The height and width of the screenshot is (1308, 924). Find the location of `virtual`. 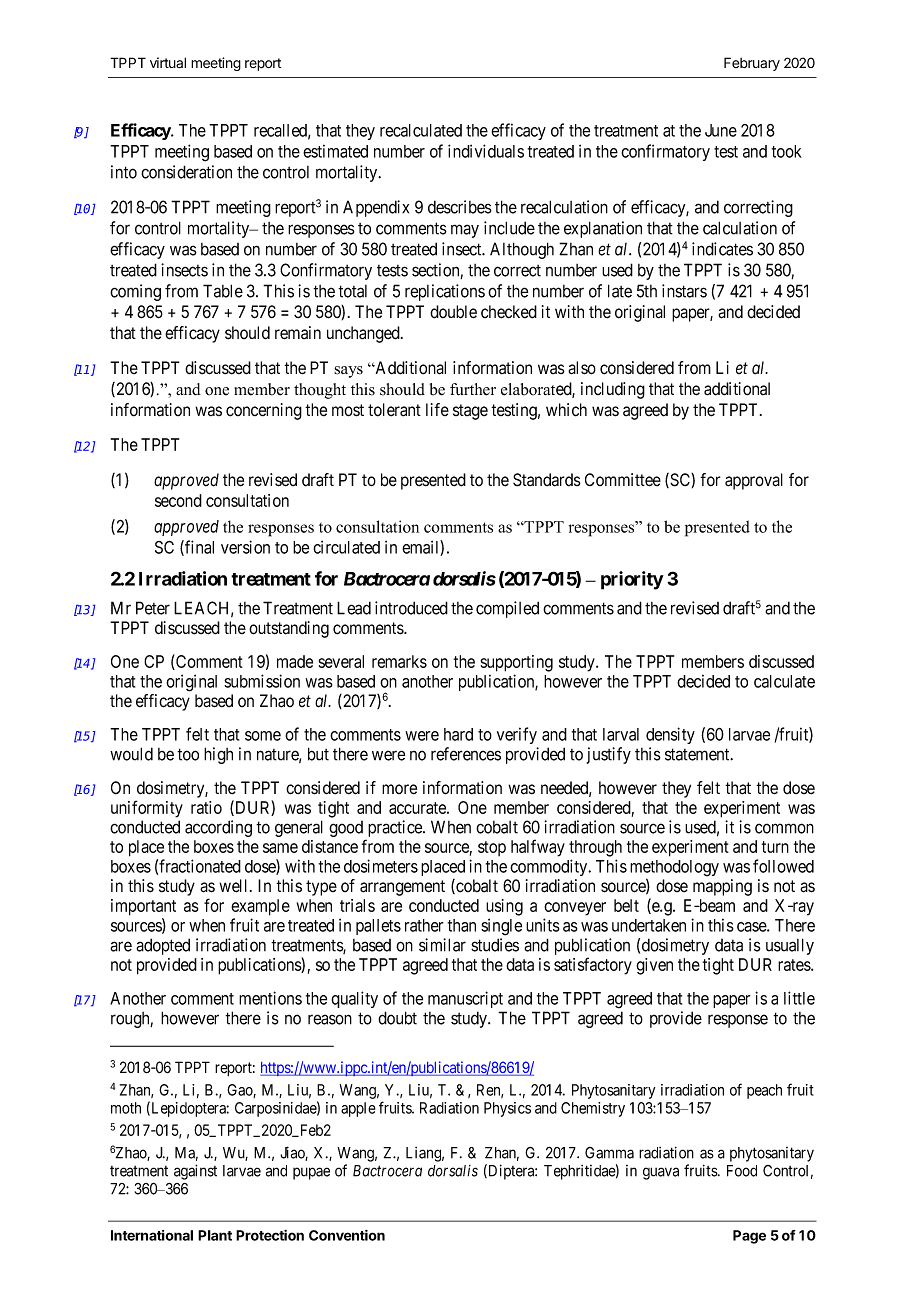

virtual is located at coordinates (168, 62).
